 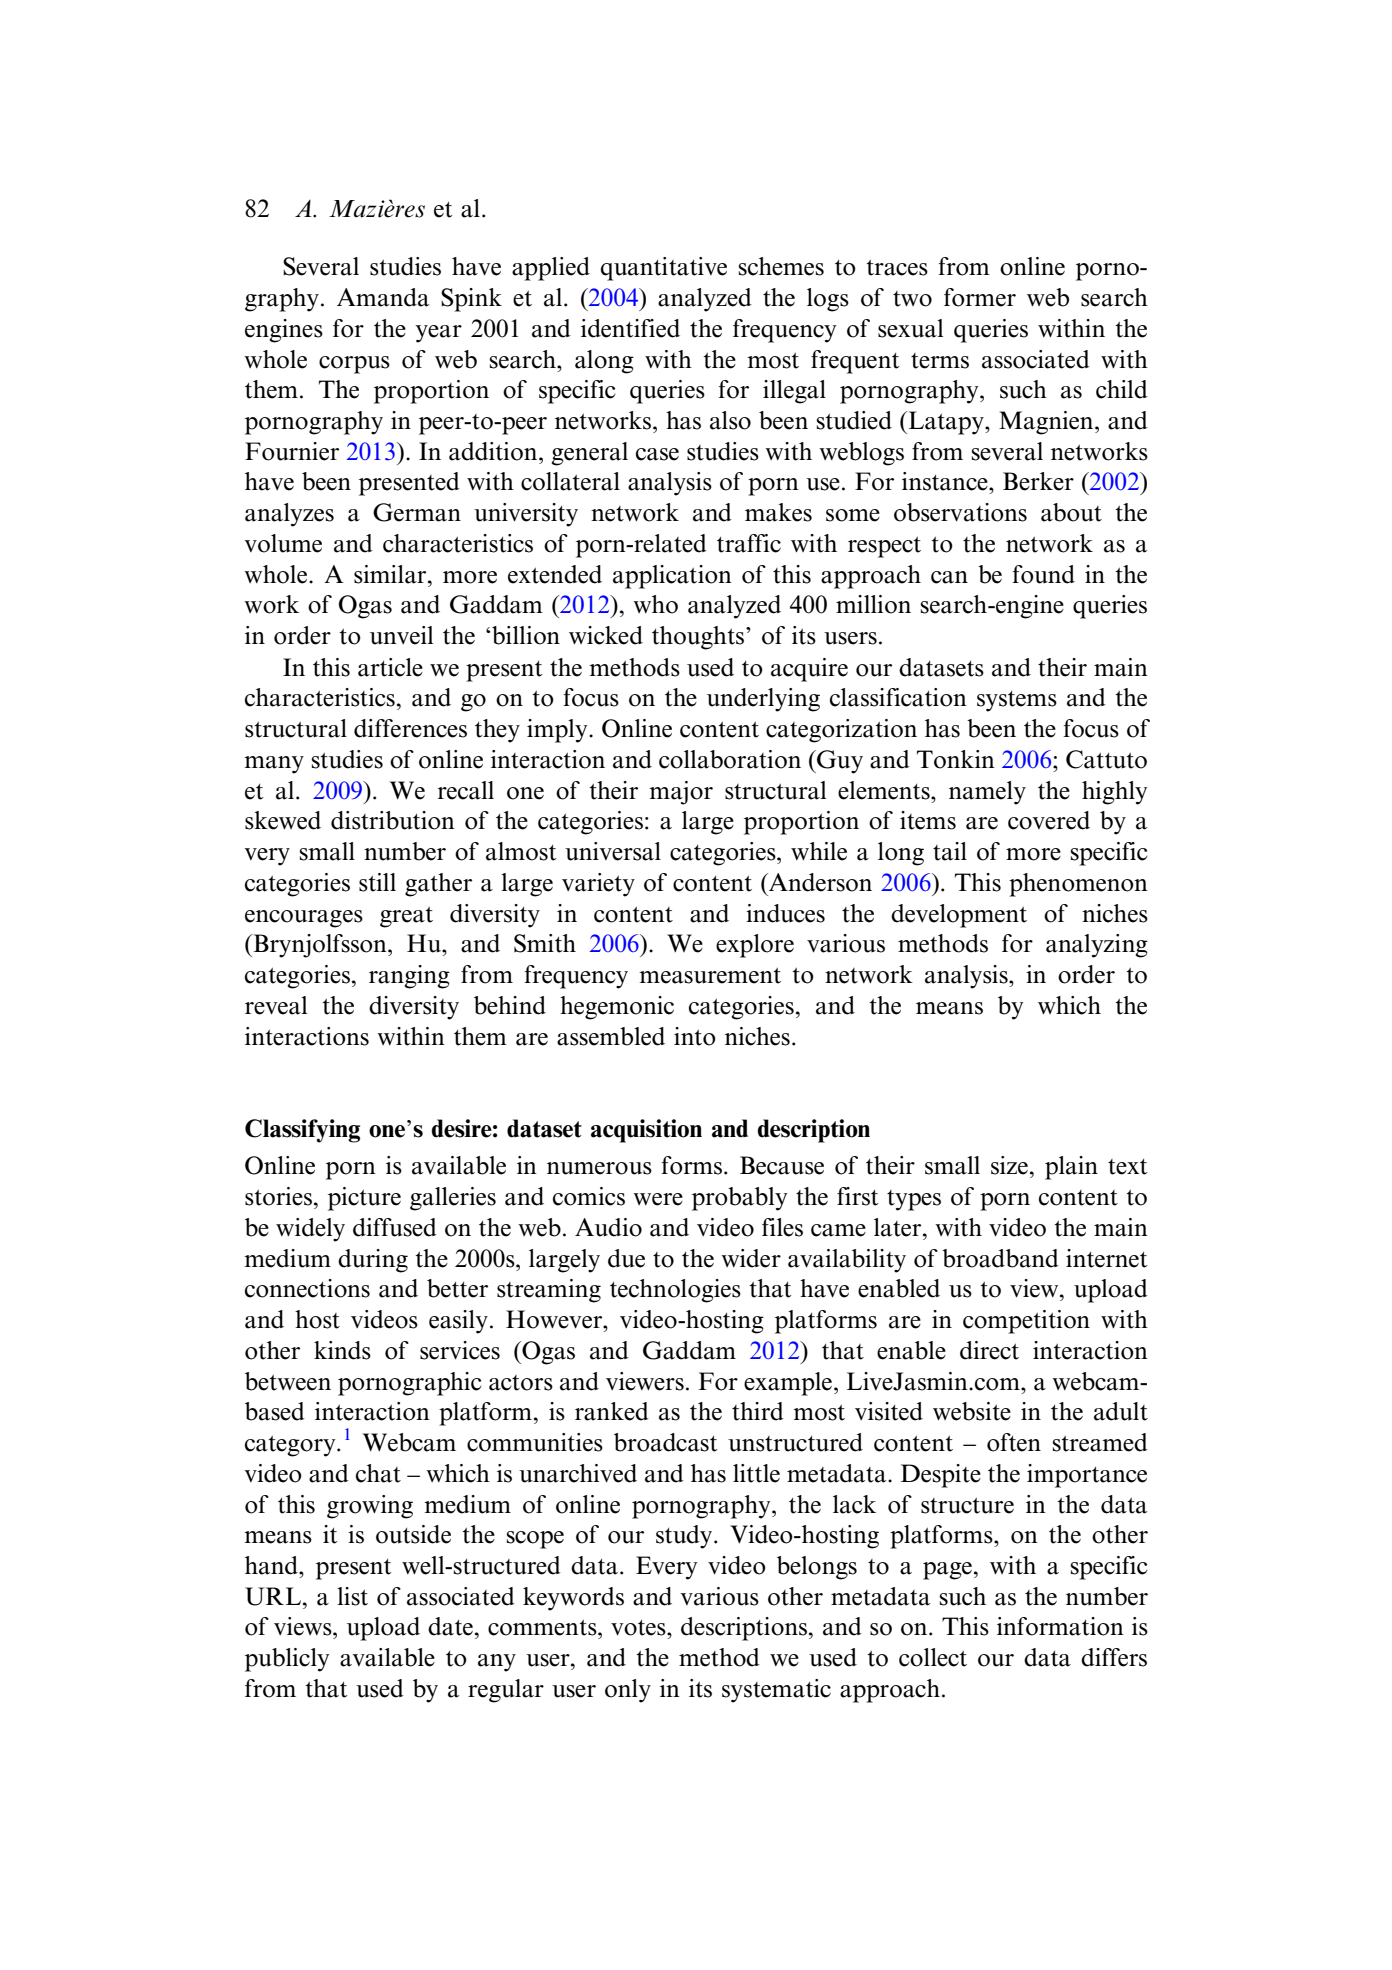 I want to click on analyzing, so click(x=1097, y=946).
